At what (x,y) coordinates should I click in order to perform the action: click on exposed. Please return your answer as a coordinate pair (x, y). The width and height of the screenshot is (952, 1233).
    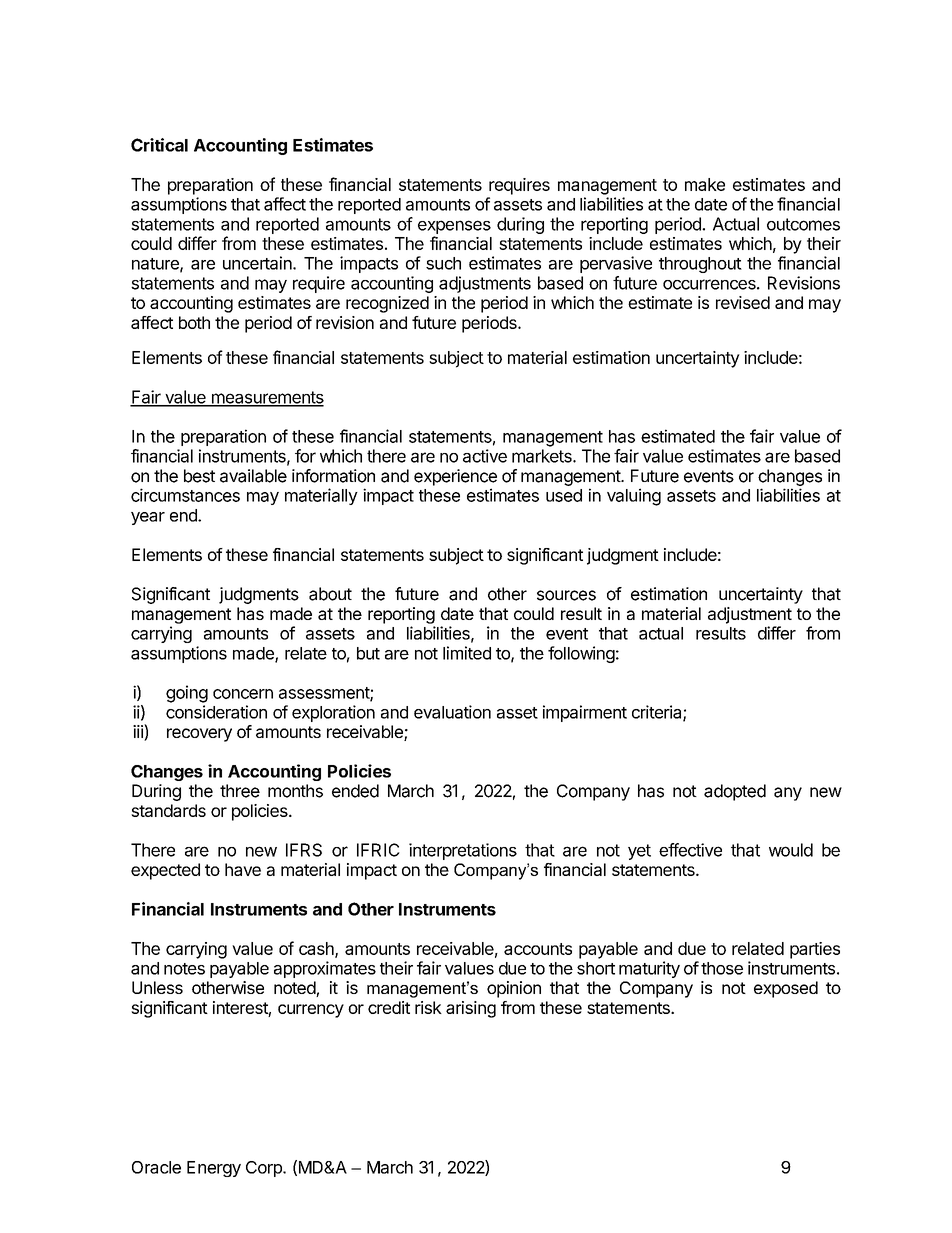
    Looking at the image, I should click on (786, 989).
